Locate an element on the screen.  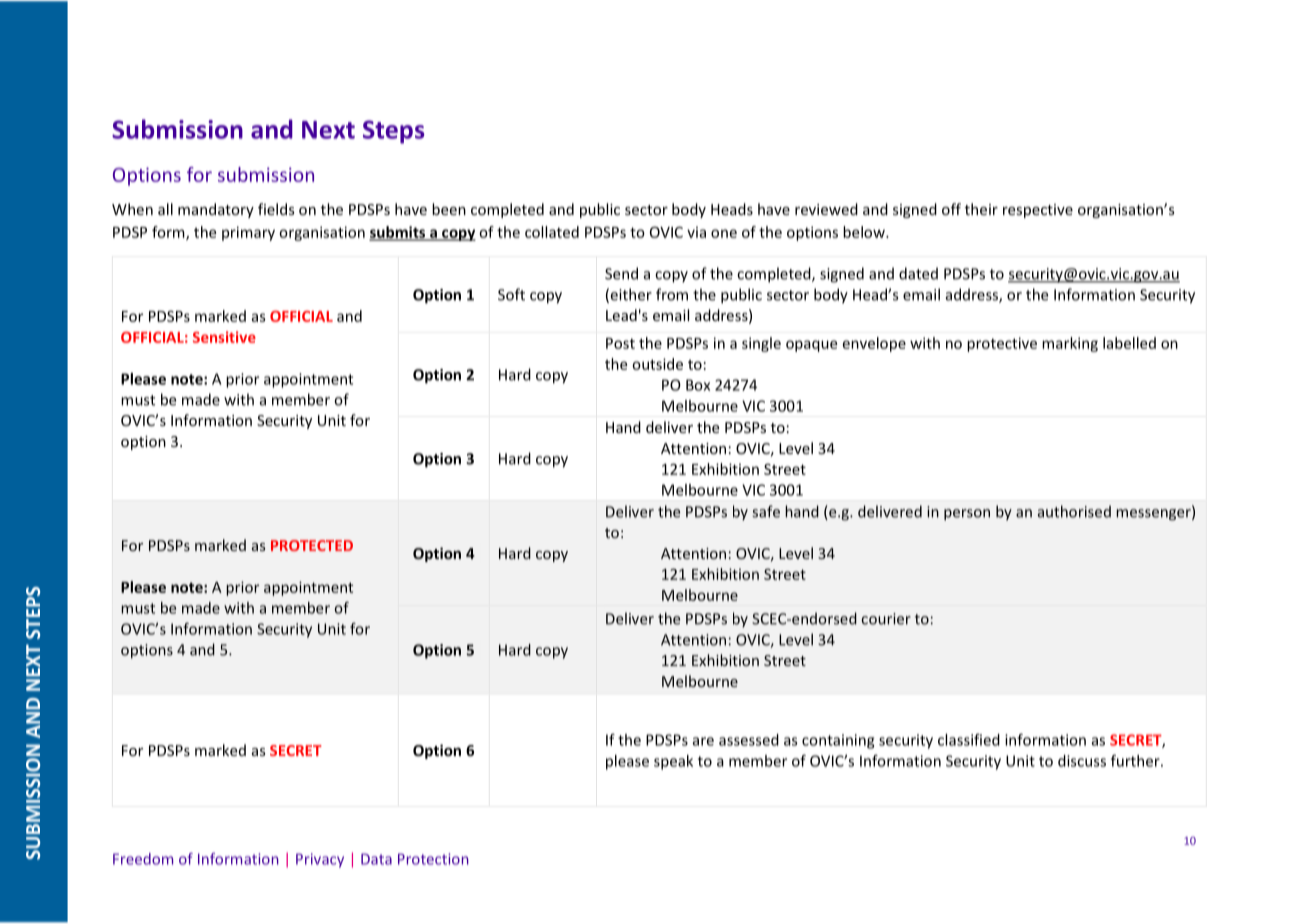
Post is located at coordinates (620, 343).
